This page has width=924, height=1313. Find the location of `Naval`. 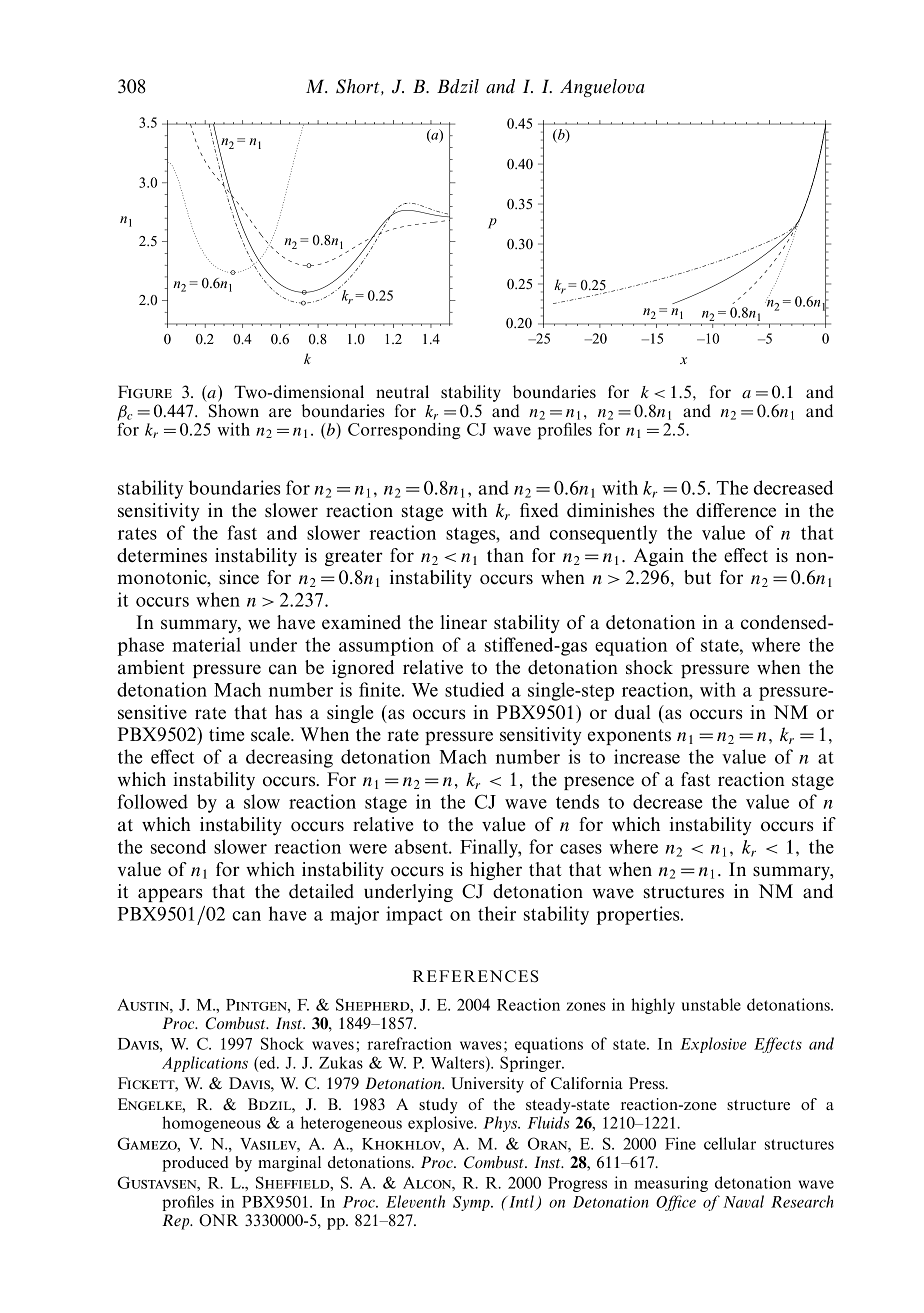

Naval is located at coordinates (743, 1201).
